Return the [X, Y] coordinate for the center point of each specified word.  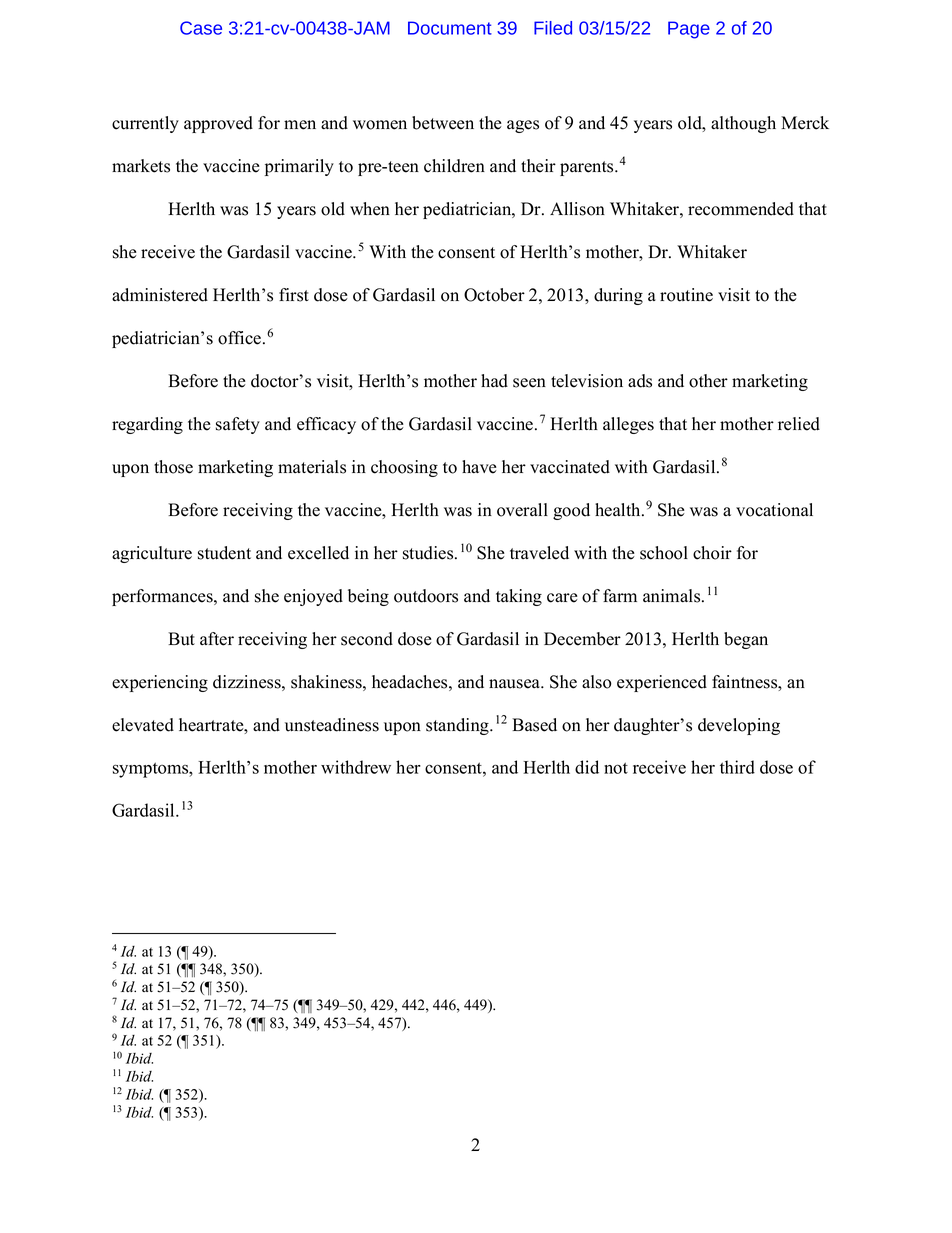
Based [534, 725]
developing [739, 726]
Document [450, 28]
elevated [143, 725]
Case [201, 28]
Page [689, 30]
